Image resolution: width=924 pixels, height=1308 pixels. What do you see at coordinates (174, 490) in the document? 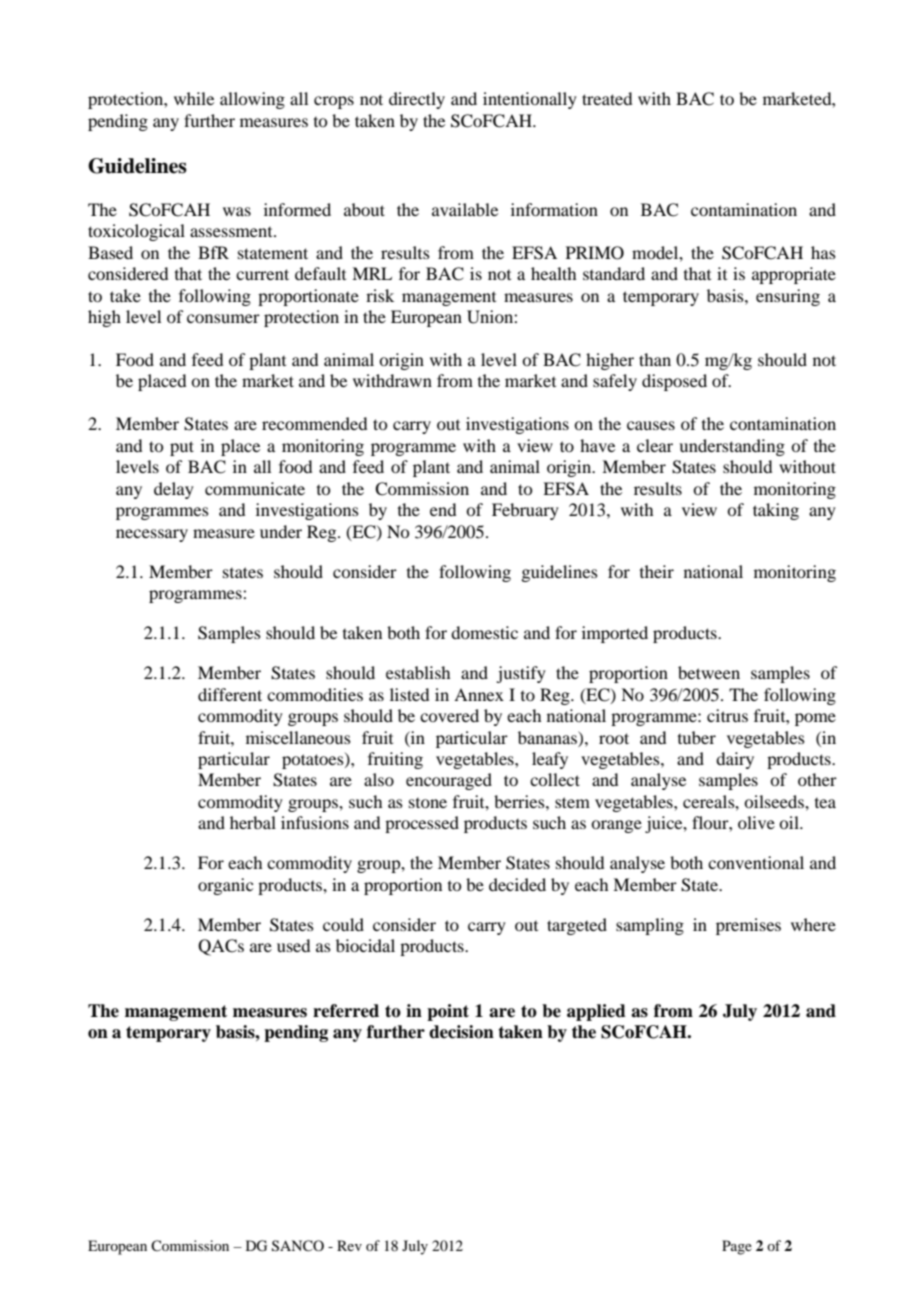
I see `delay` at bounding box center [174, 490].
